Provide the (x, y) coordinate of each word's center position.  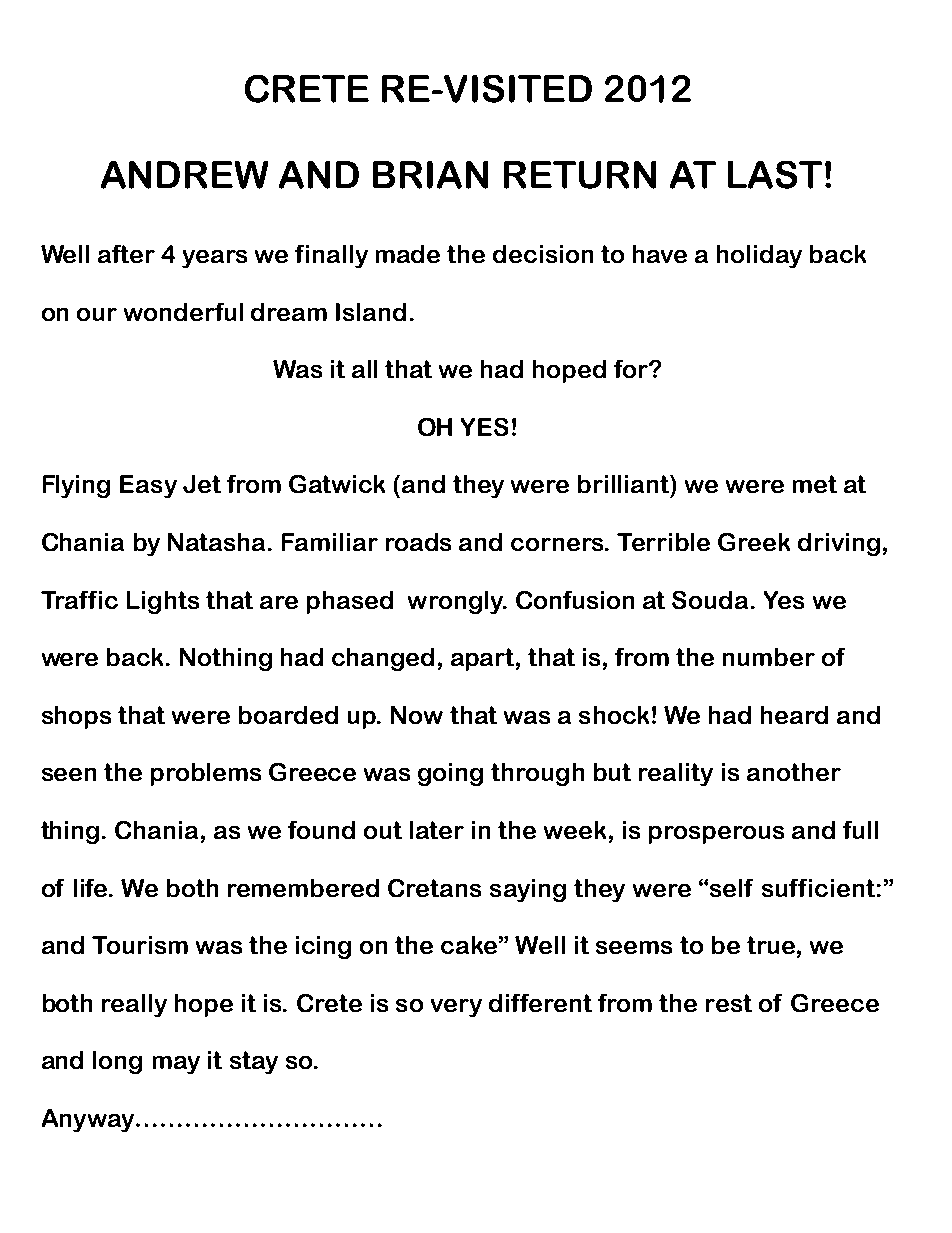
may (176, 1065)
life (92, 888)
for (632, 369)
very (456, 1008)
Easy (148, 486)
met (815, 484)
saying (528, 890)
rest (729, 1003)
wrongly (456, 602)
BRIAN (430, 175)
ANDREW (184, 175)
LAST (775, 175)
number (769, 657)
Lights (163, 602)
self (731, 888)
